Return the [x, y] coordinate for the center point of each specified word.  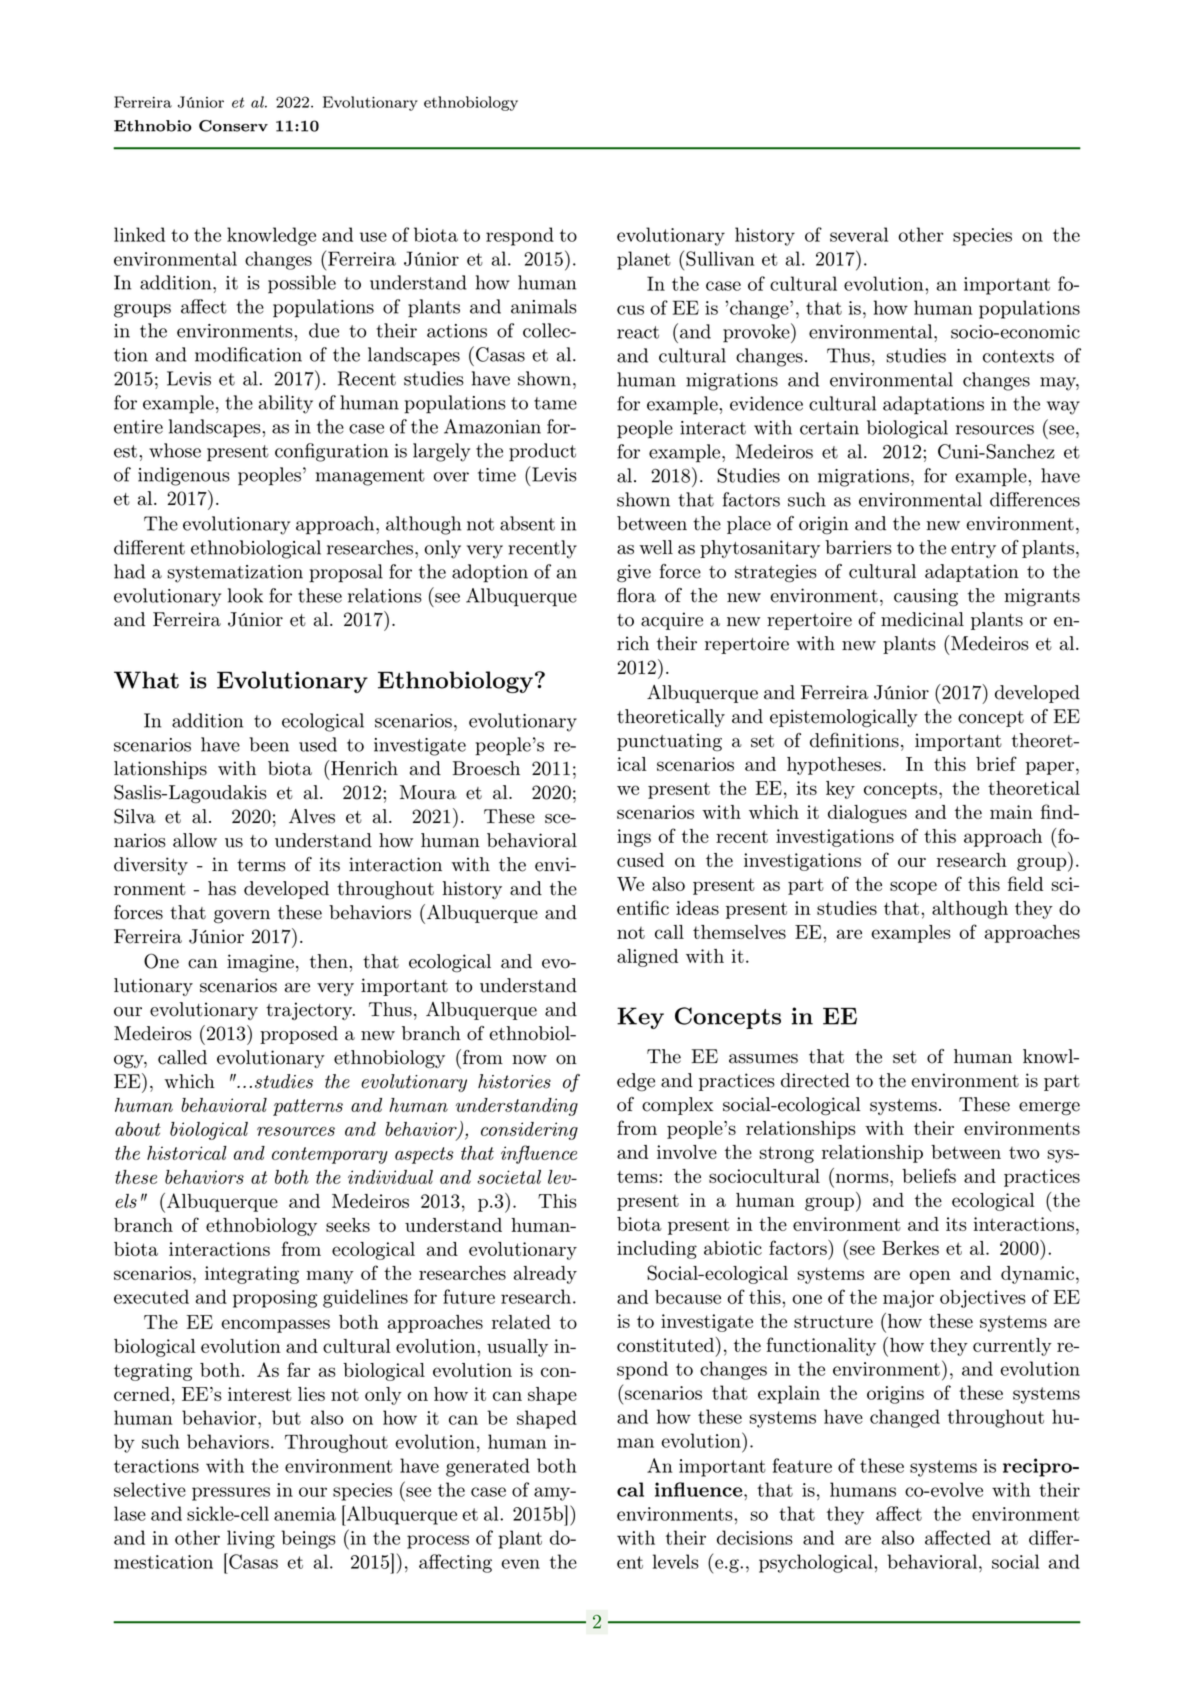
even [521, 1564]
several [859, 234]
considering [529, 1131]
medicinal [922, 619]
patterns [308, 1107]
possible [302, 284]
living [251, 1539]
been [269, 744]
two [1024, 1153]
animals [544, 306]
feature [802, 1465]
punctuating [669, 742]
